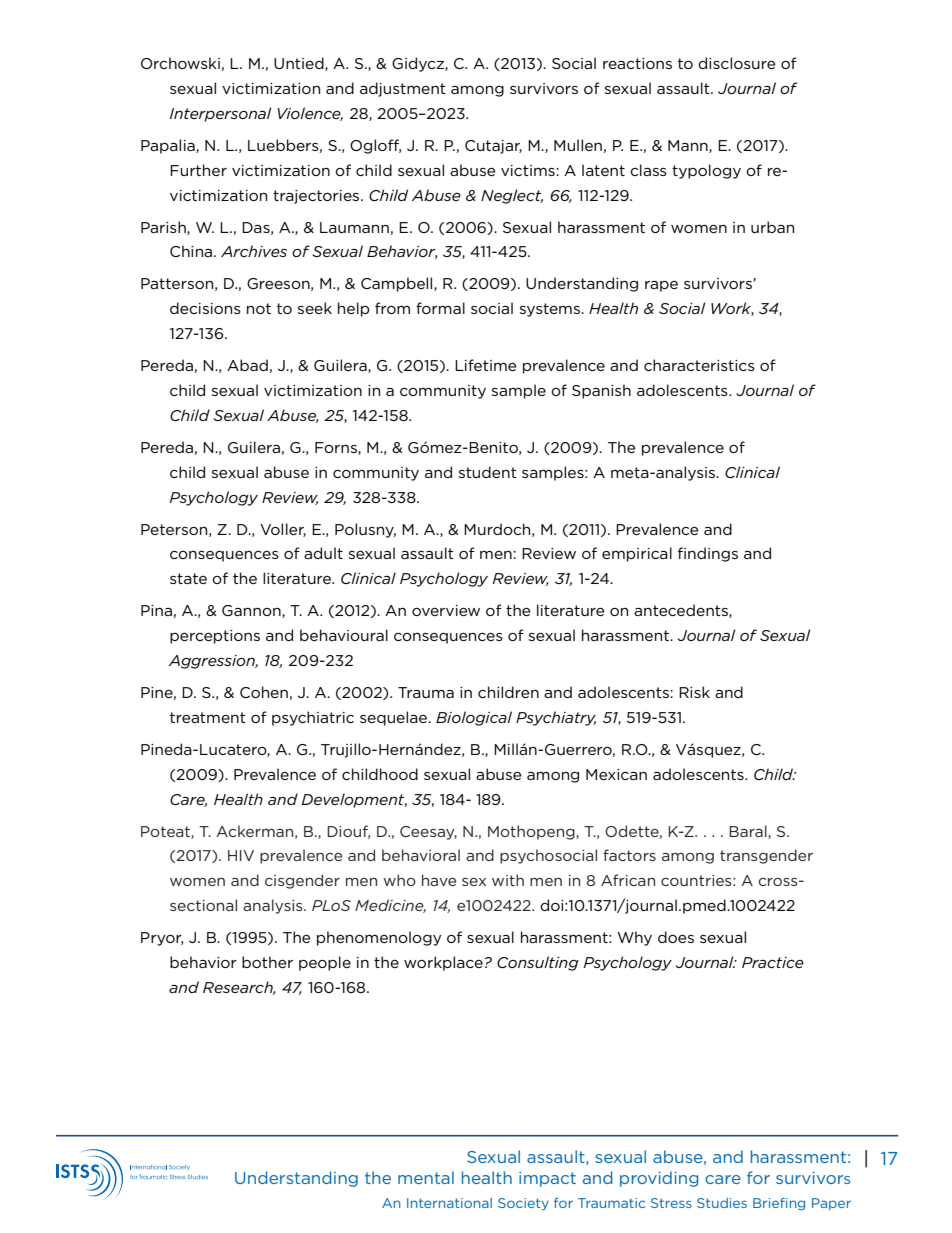 This screenshot has height=1233, width=952. Describe the element at coordinates (403, 89) in the screenshot. I see `adjustment` at that location.
